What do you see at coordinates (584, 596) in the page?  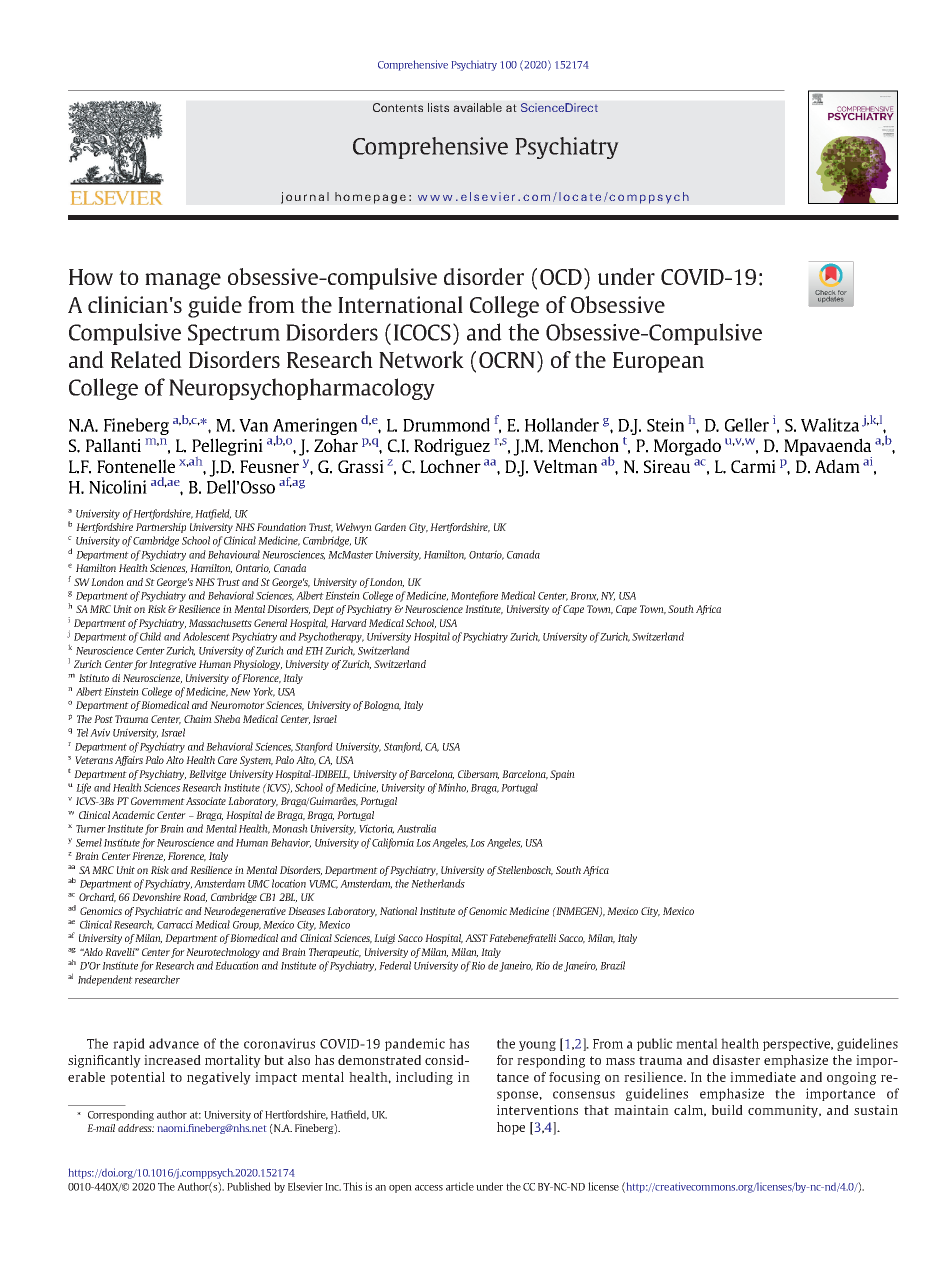 I see `Bronx` at bounding box center [584, 596].
